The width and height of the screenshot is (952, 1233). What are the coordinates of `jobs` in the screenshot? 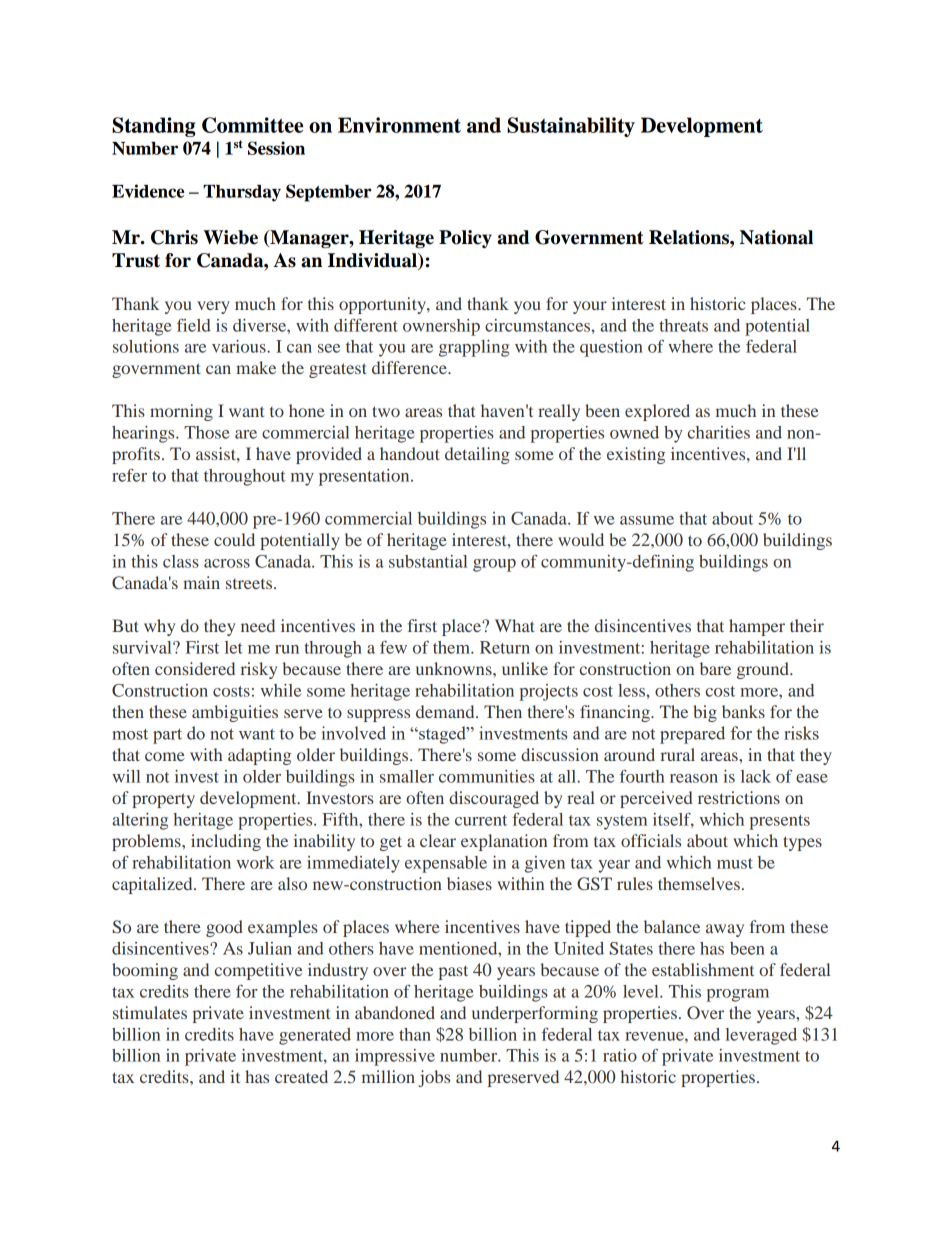 It's located at (434, 1078).
